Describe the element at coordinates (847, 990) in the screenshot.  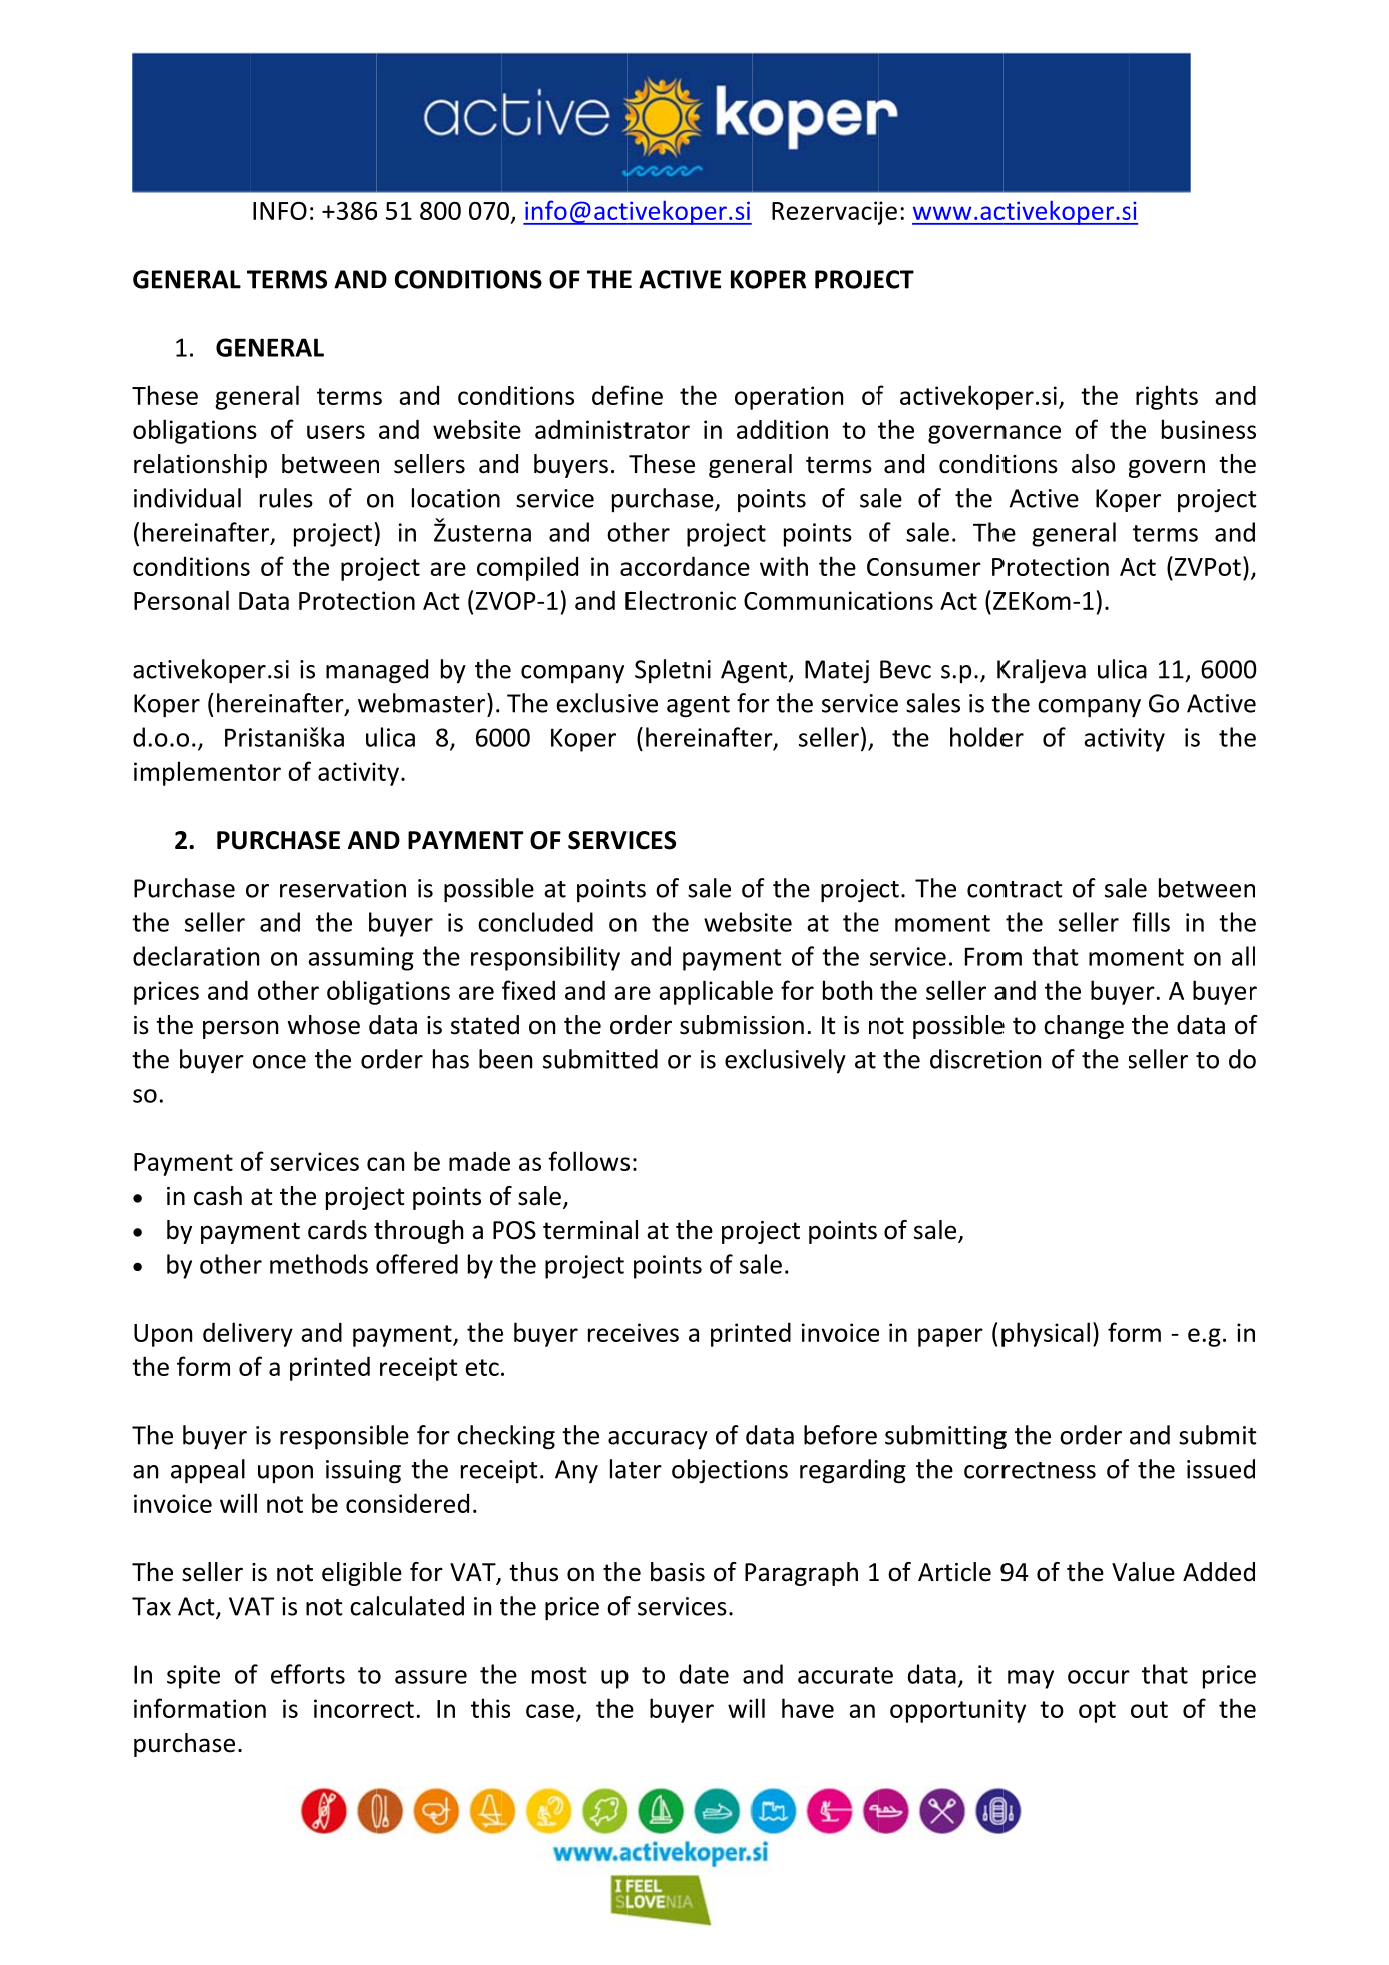
I see `both` at that location.
